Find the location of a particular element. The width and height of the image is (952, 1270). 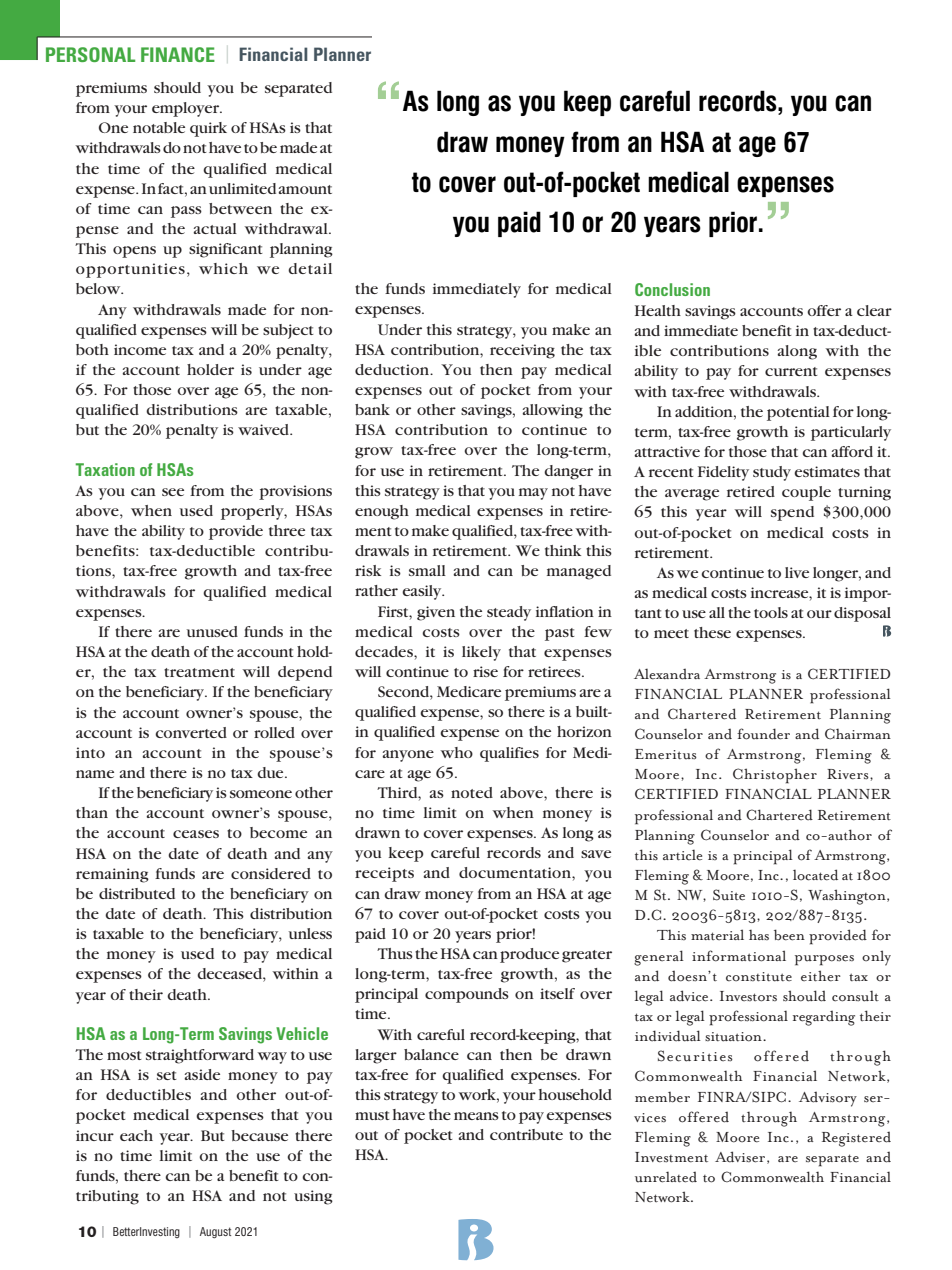

converted is located at coordinates (191, 732).
